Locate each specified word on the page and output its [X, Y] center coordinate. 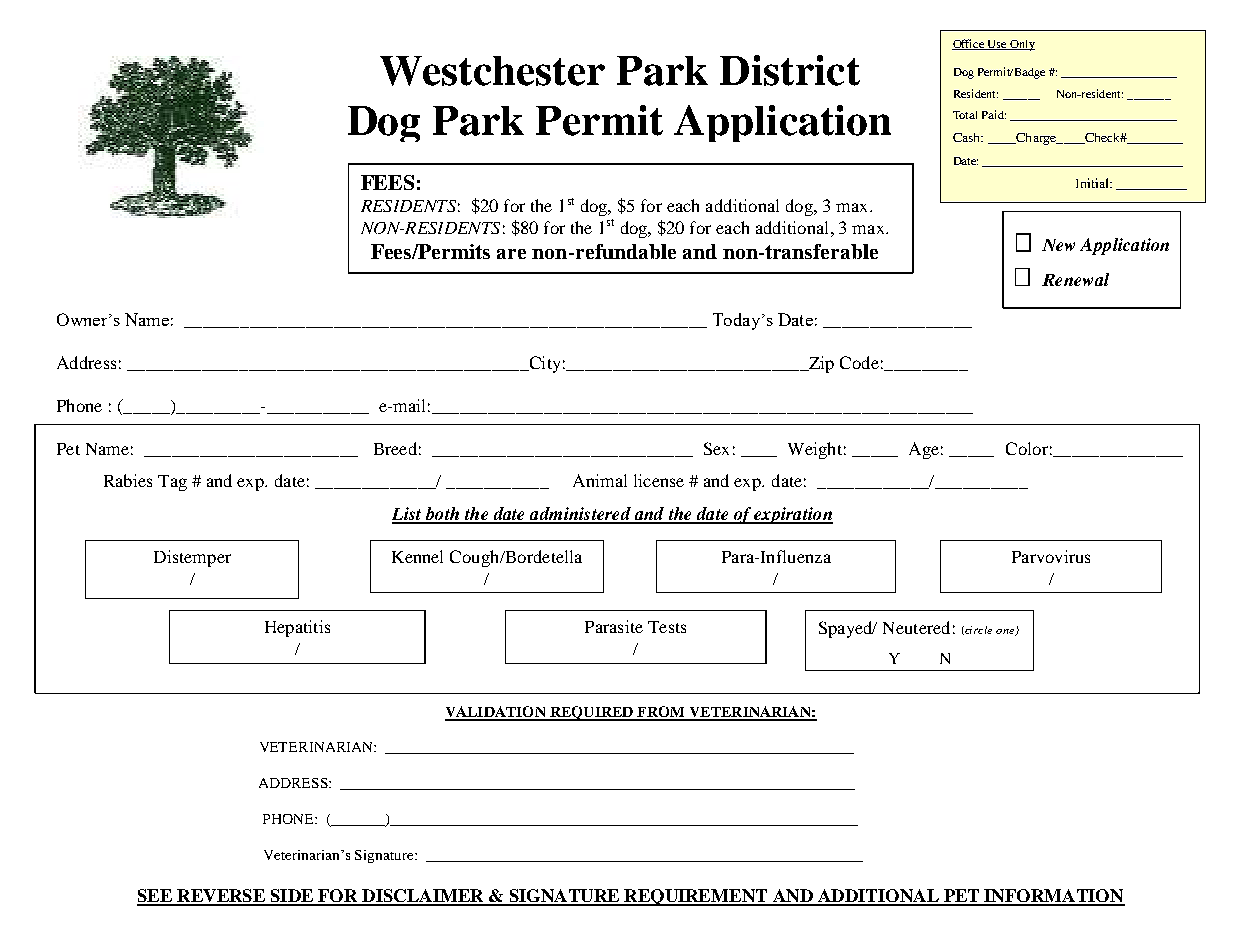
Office [969, 44]
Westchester [492, 71]
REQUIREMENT [696, 897]
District [790, 70]
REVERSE [221, 897]
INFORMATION [1054, 897]
